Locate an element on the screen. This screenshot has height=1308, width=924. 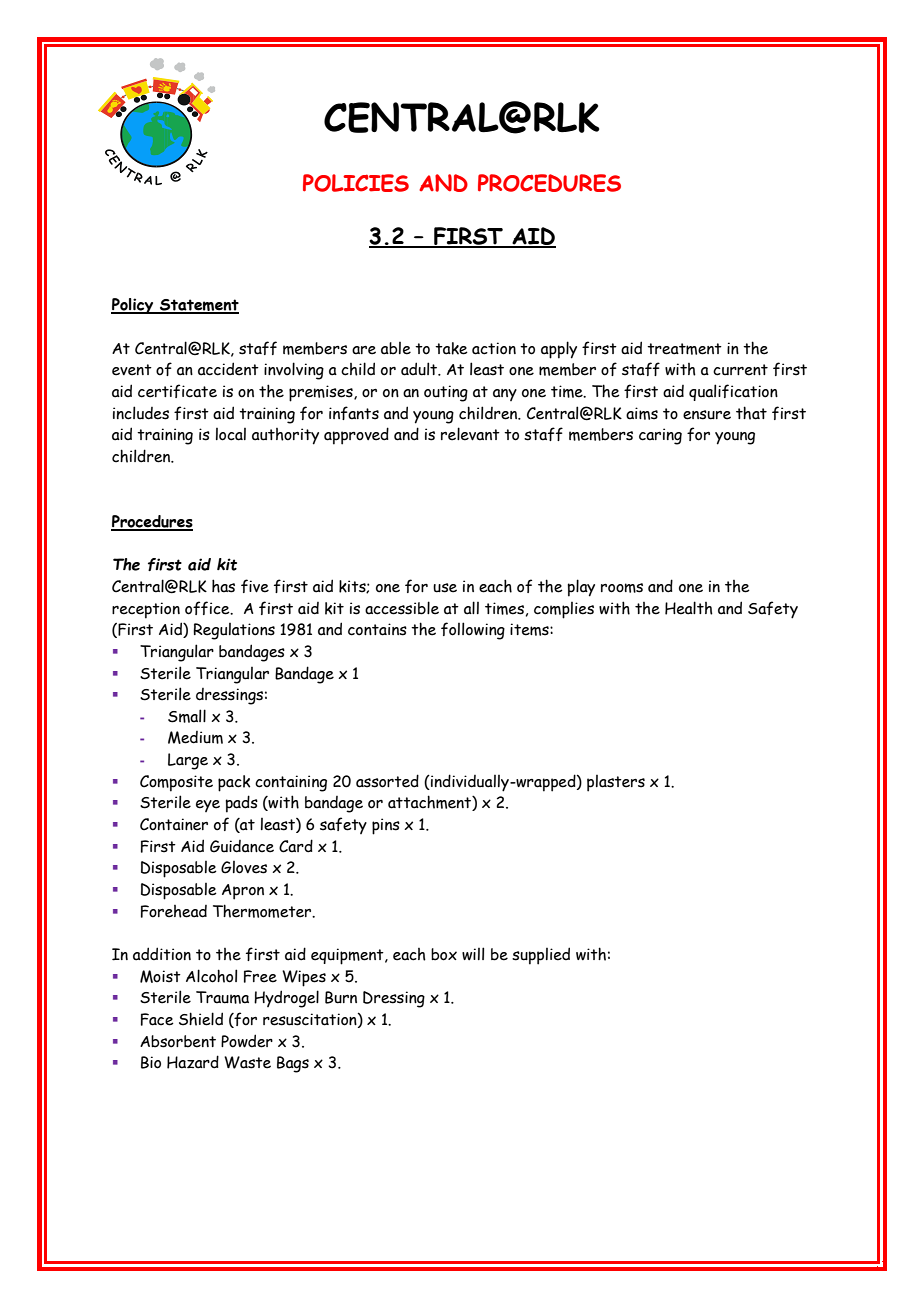
POLICIES is located at coordinates (356, 183).
